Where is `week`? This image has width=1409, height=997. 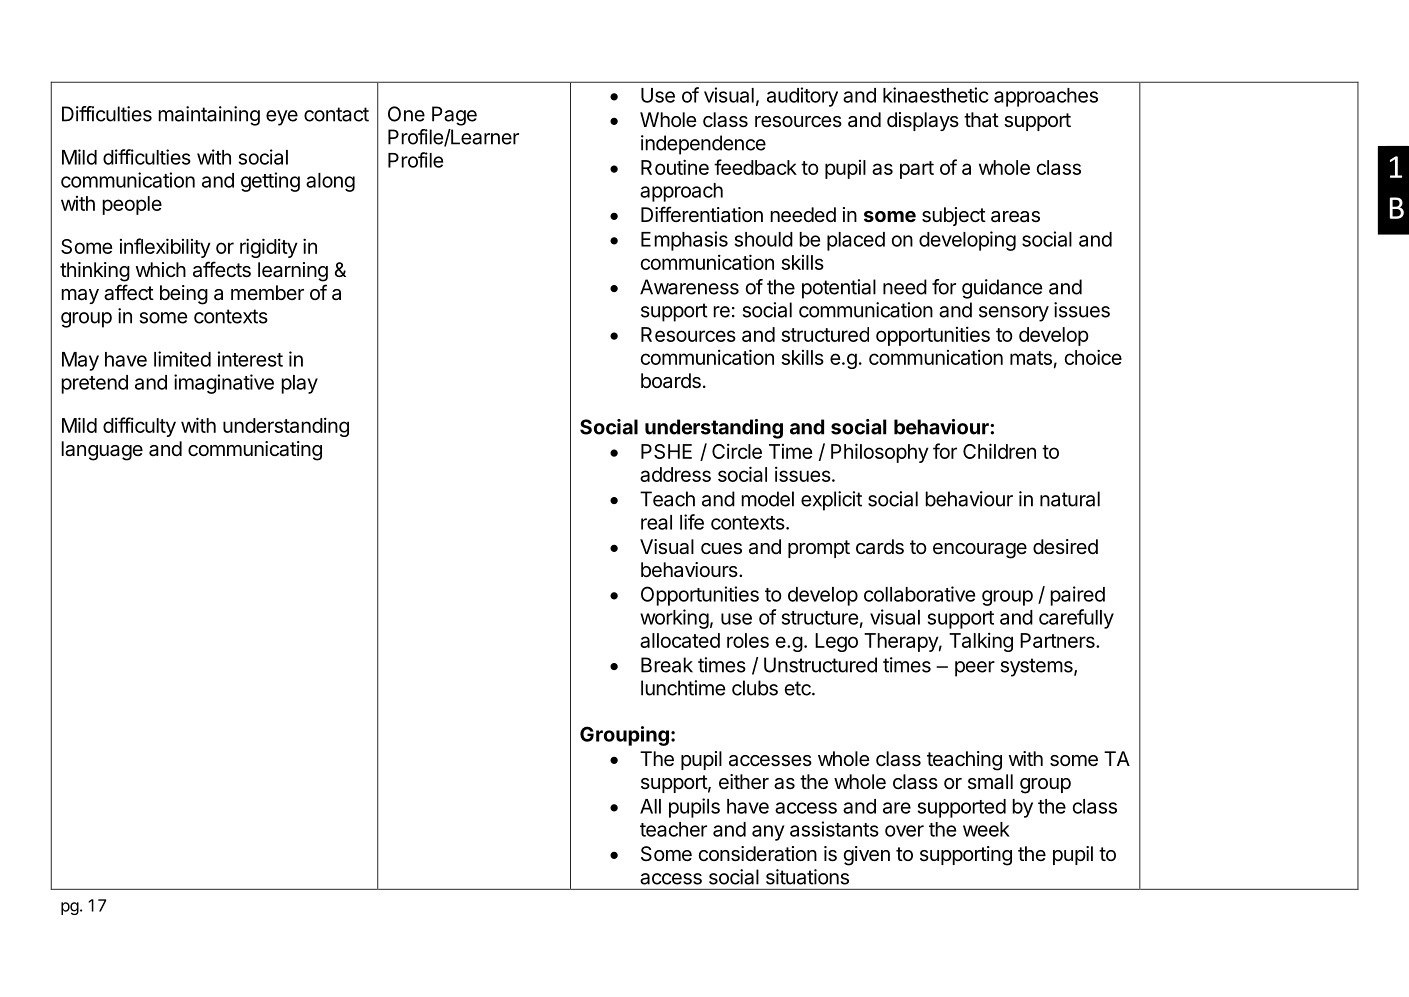 week is located at coordinates (986, 829).
